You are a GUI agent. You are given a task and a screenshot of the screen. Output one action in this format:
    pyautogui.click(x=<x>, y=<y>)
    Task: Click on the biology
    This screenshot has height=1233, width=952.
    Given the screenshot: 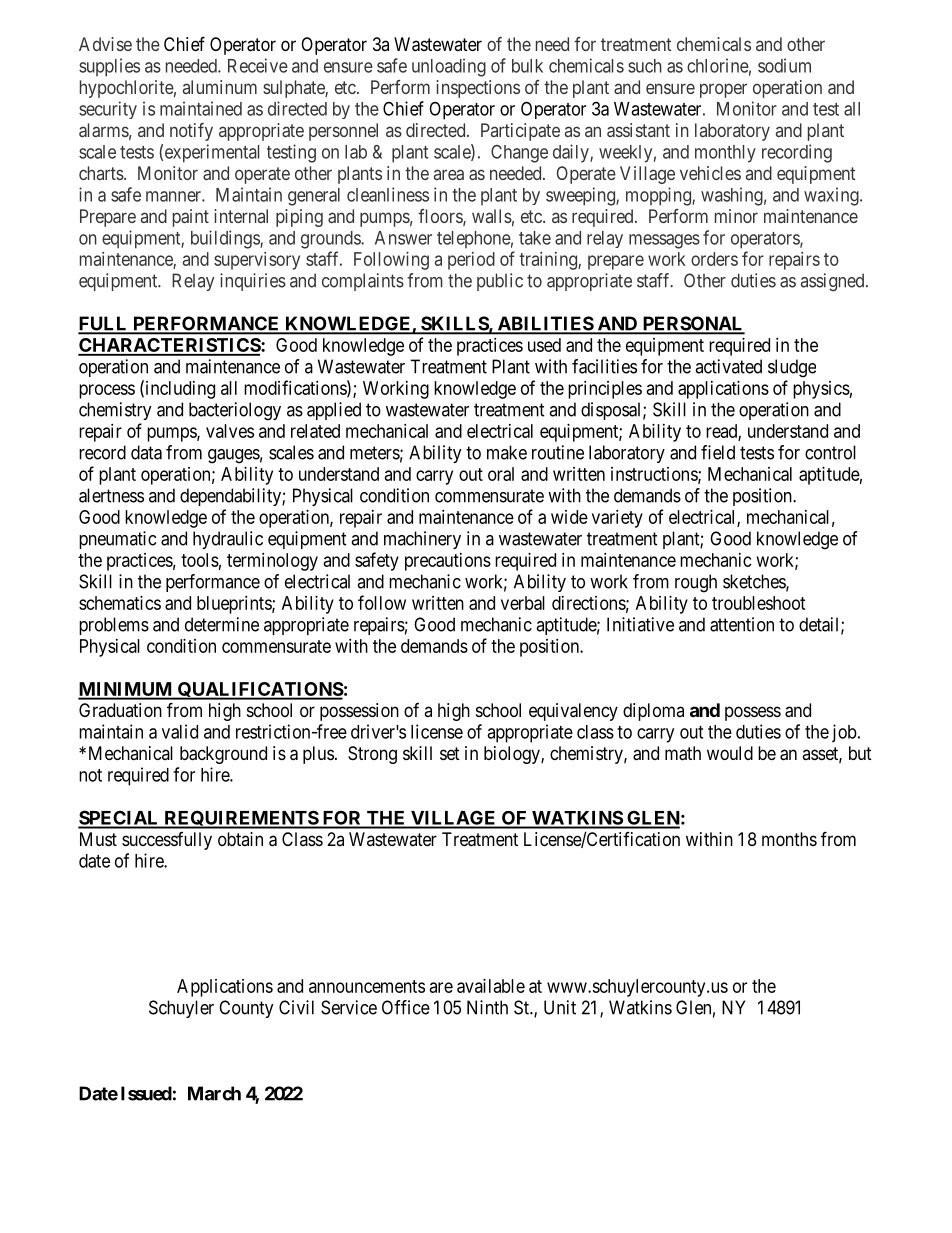 What is the action you would take?
    pyautogui.click(x=513, y=755)
